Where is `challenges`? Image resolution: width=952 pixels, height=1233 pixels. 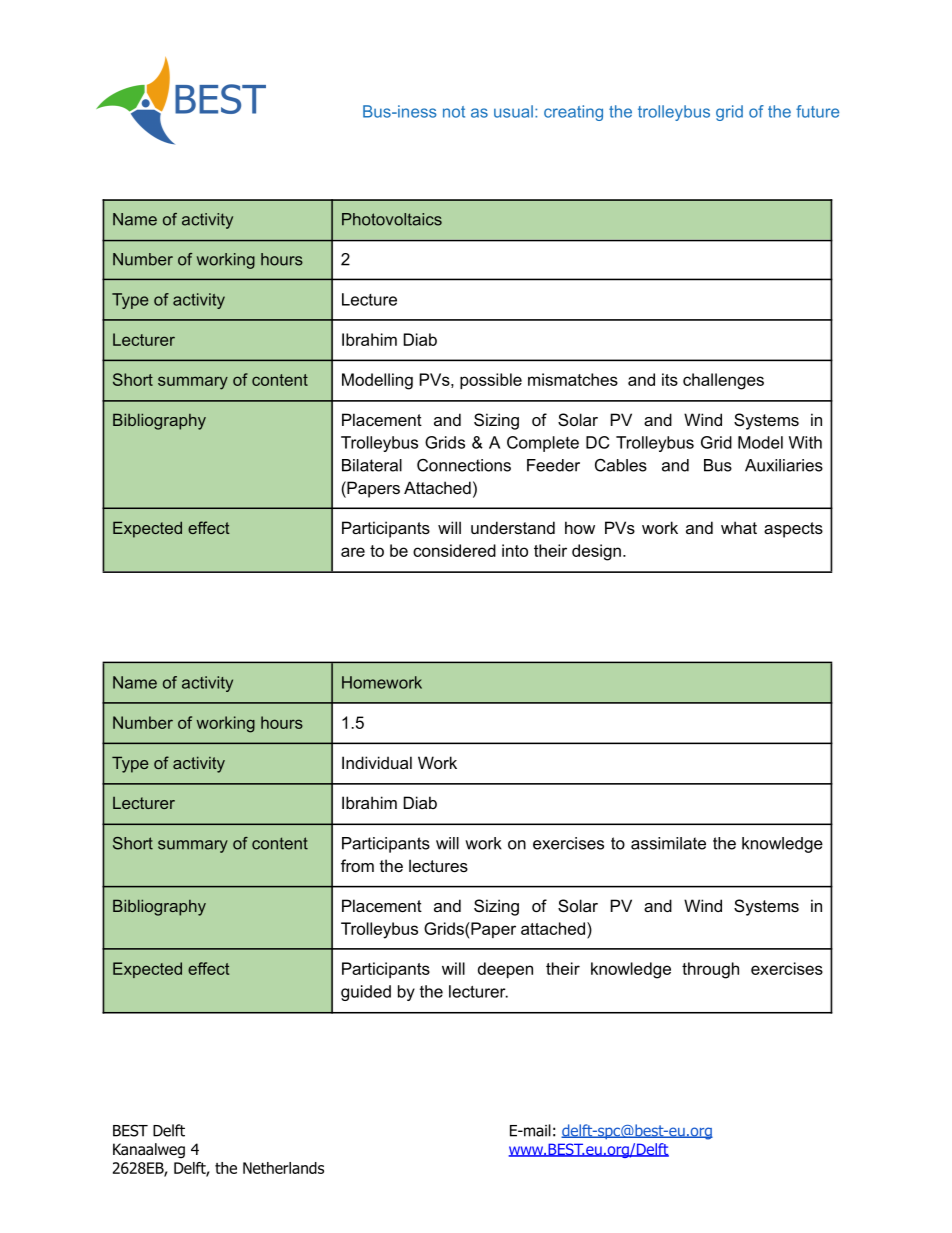 challenges is located at coordinates (723, 381).
